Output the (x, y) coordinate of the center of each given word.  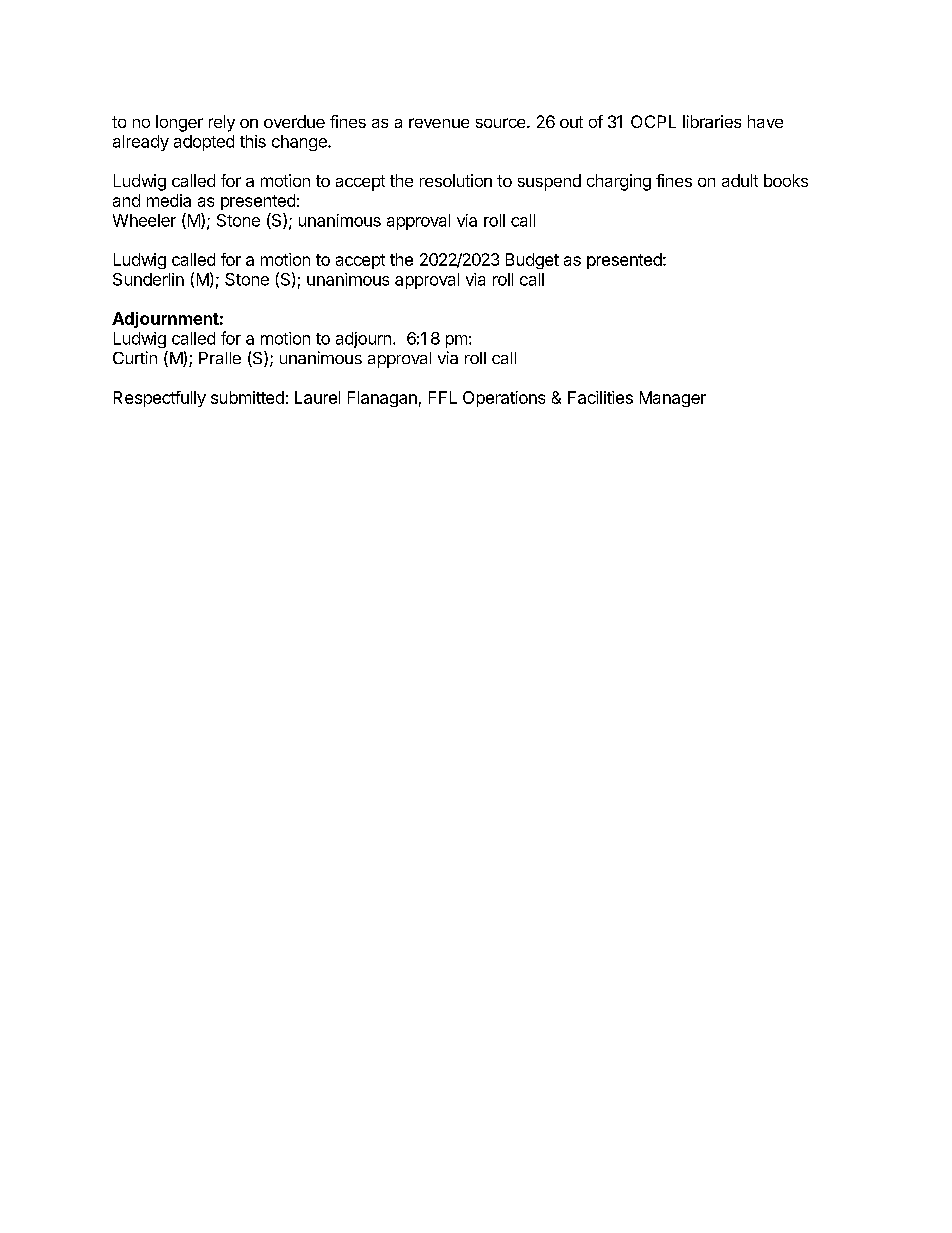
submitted (247, 397)
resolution (456, 180)
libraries (712, 121)
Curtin (135, 357)
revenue (439, 123)
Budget (532, 261)
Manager (673, 399)
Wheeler (144, 220)
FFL (443, 397)
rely (222, 123)
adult (740, 180)
